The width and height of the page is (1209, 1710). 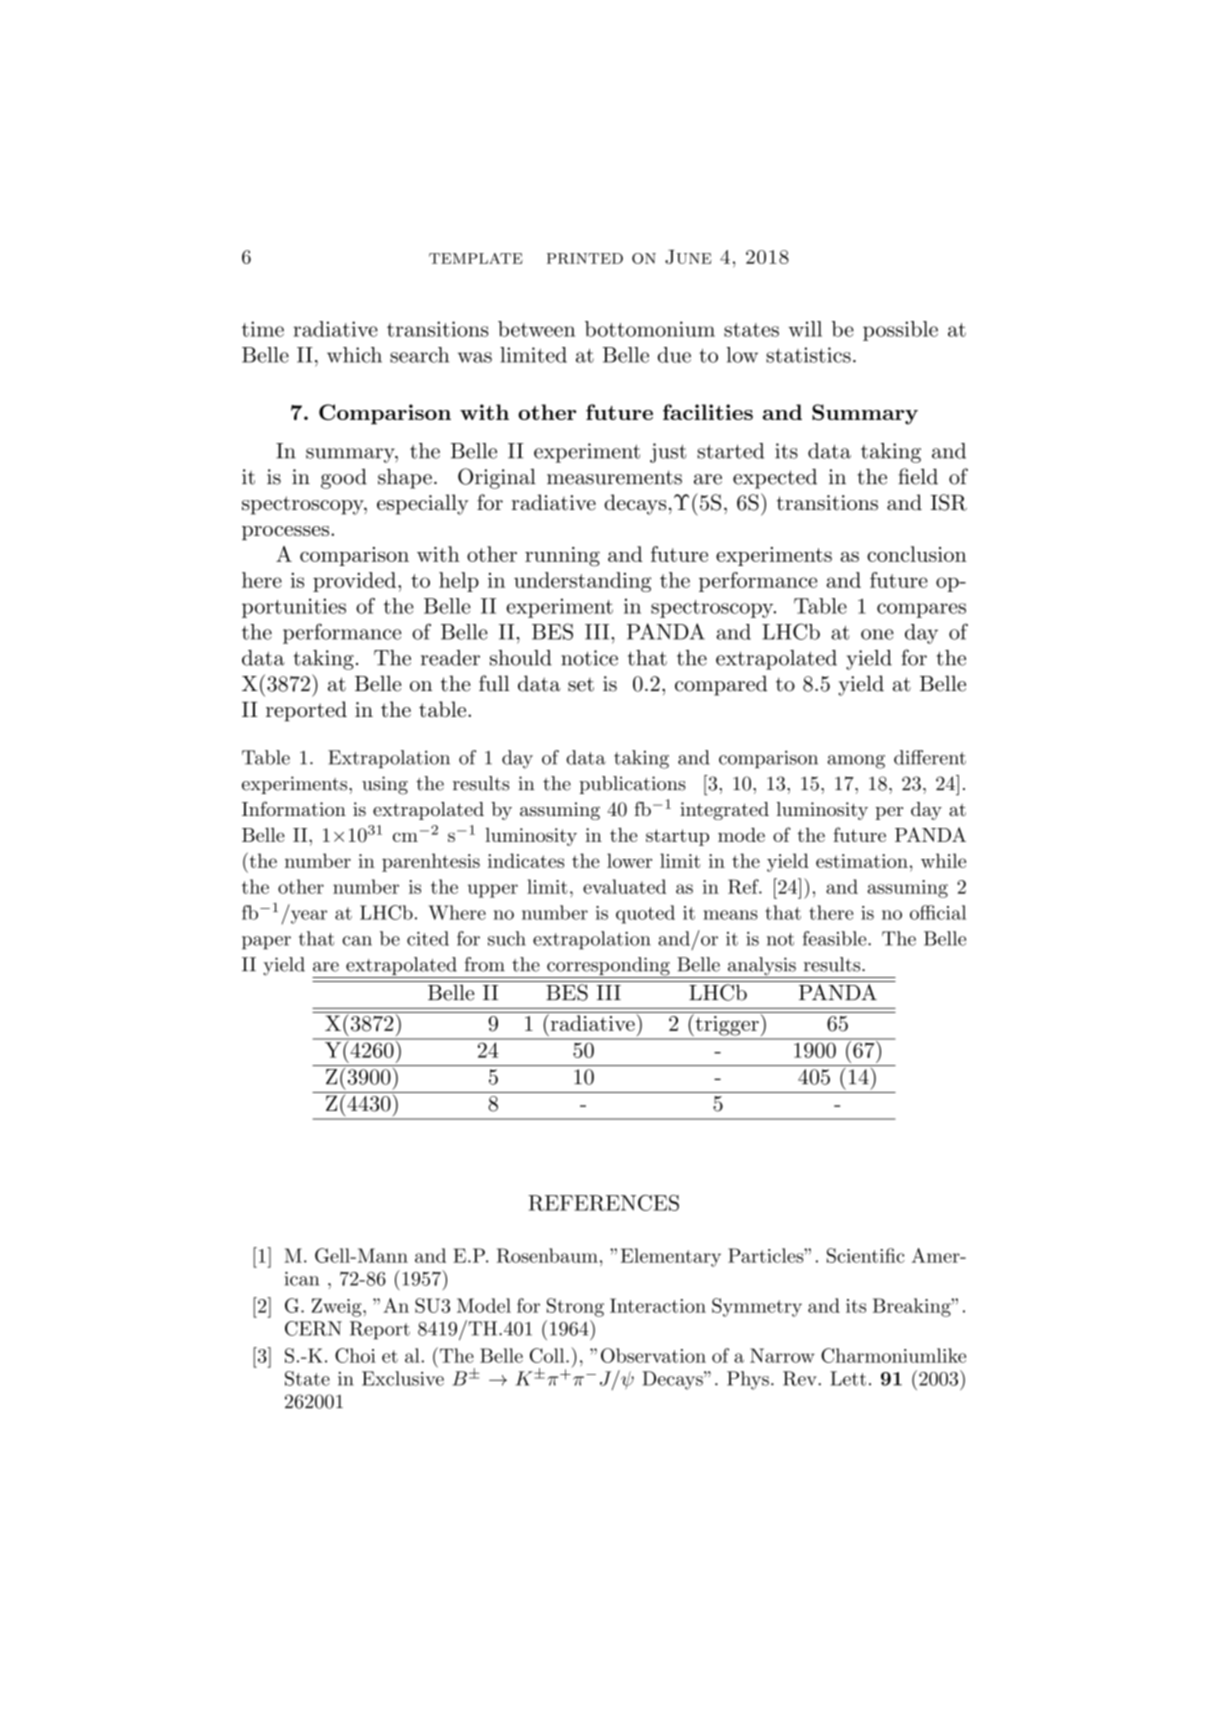 What do you see at coordinates (653, 1355) in the page?
I see `Observation` at bounding box center [653, 1355].
